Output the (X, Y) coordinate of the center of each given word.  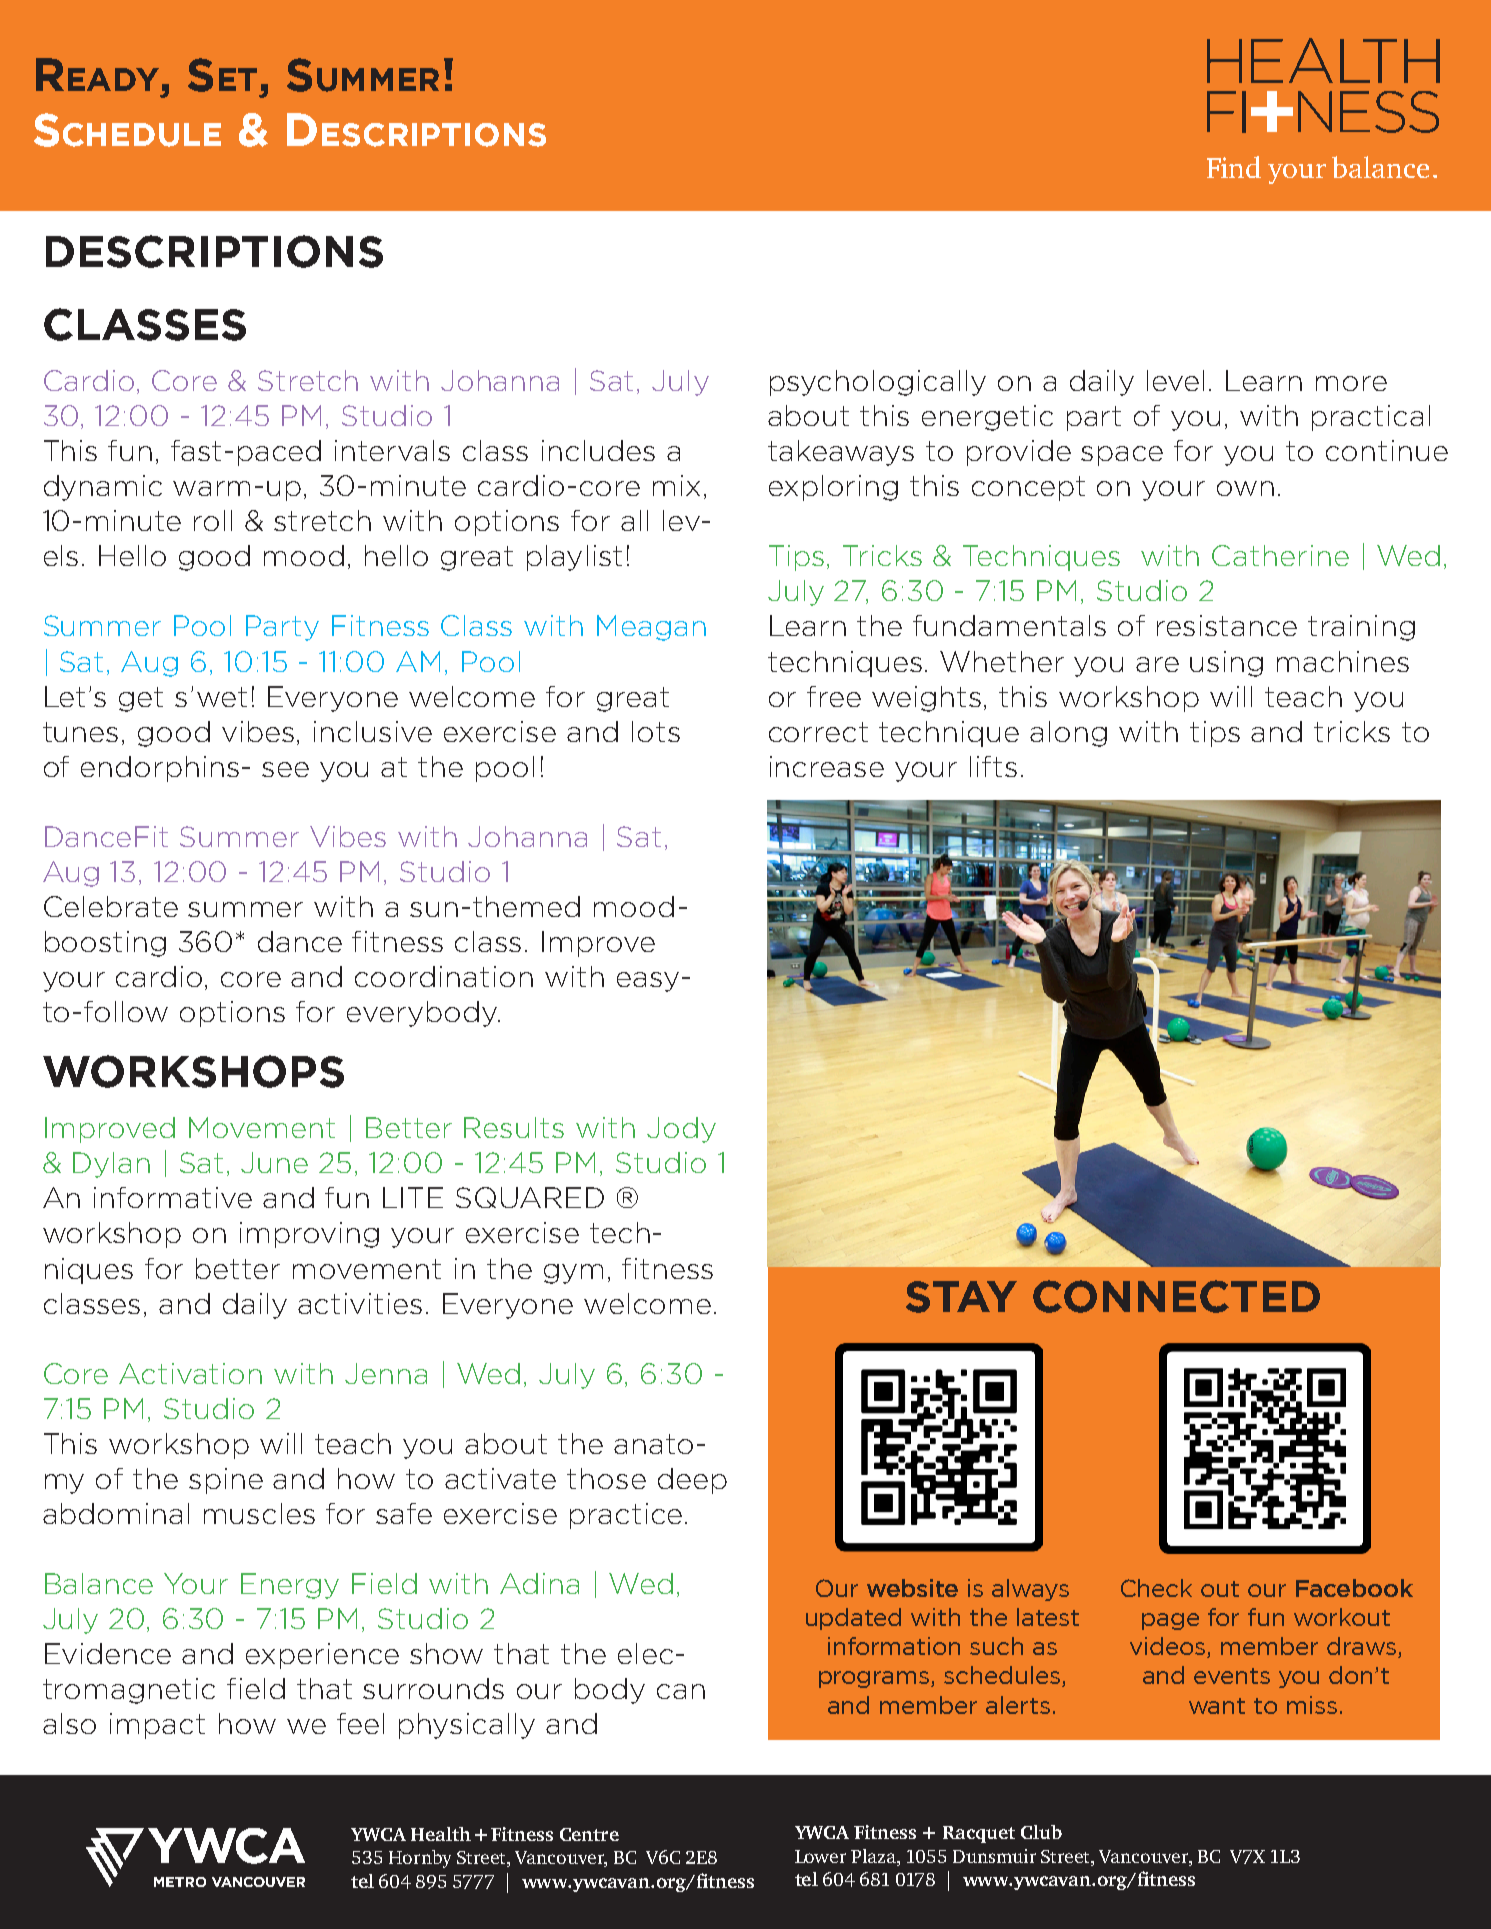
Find (1234, 167)
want (1217, 1706)
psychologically (878, 383)
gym (573, 1274)
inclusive (373, 731)
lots (656, 731)
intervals (392, 450)
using (1226, 664)
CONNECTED (1176, 1296)
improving (309, 1235)
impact (157, 1726)
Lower (820, 1856)
